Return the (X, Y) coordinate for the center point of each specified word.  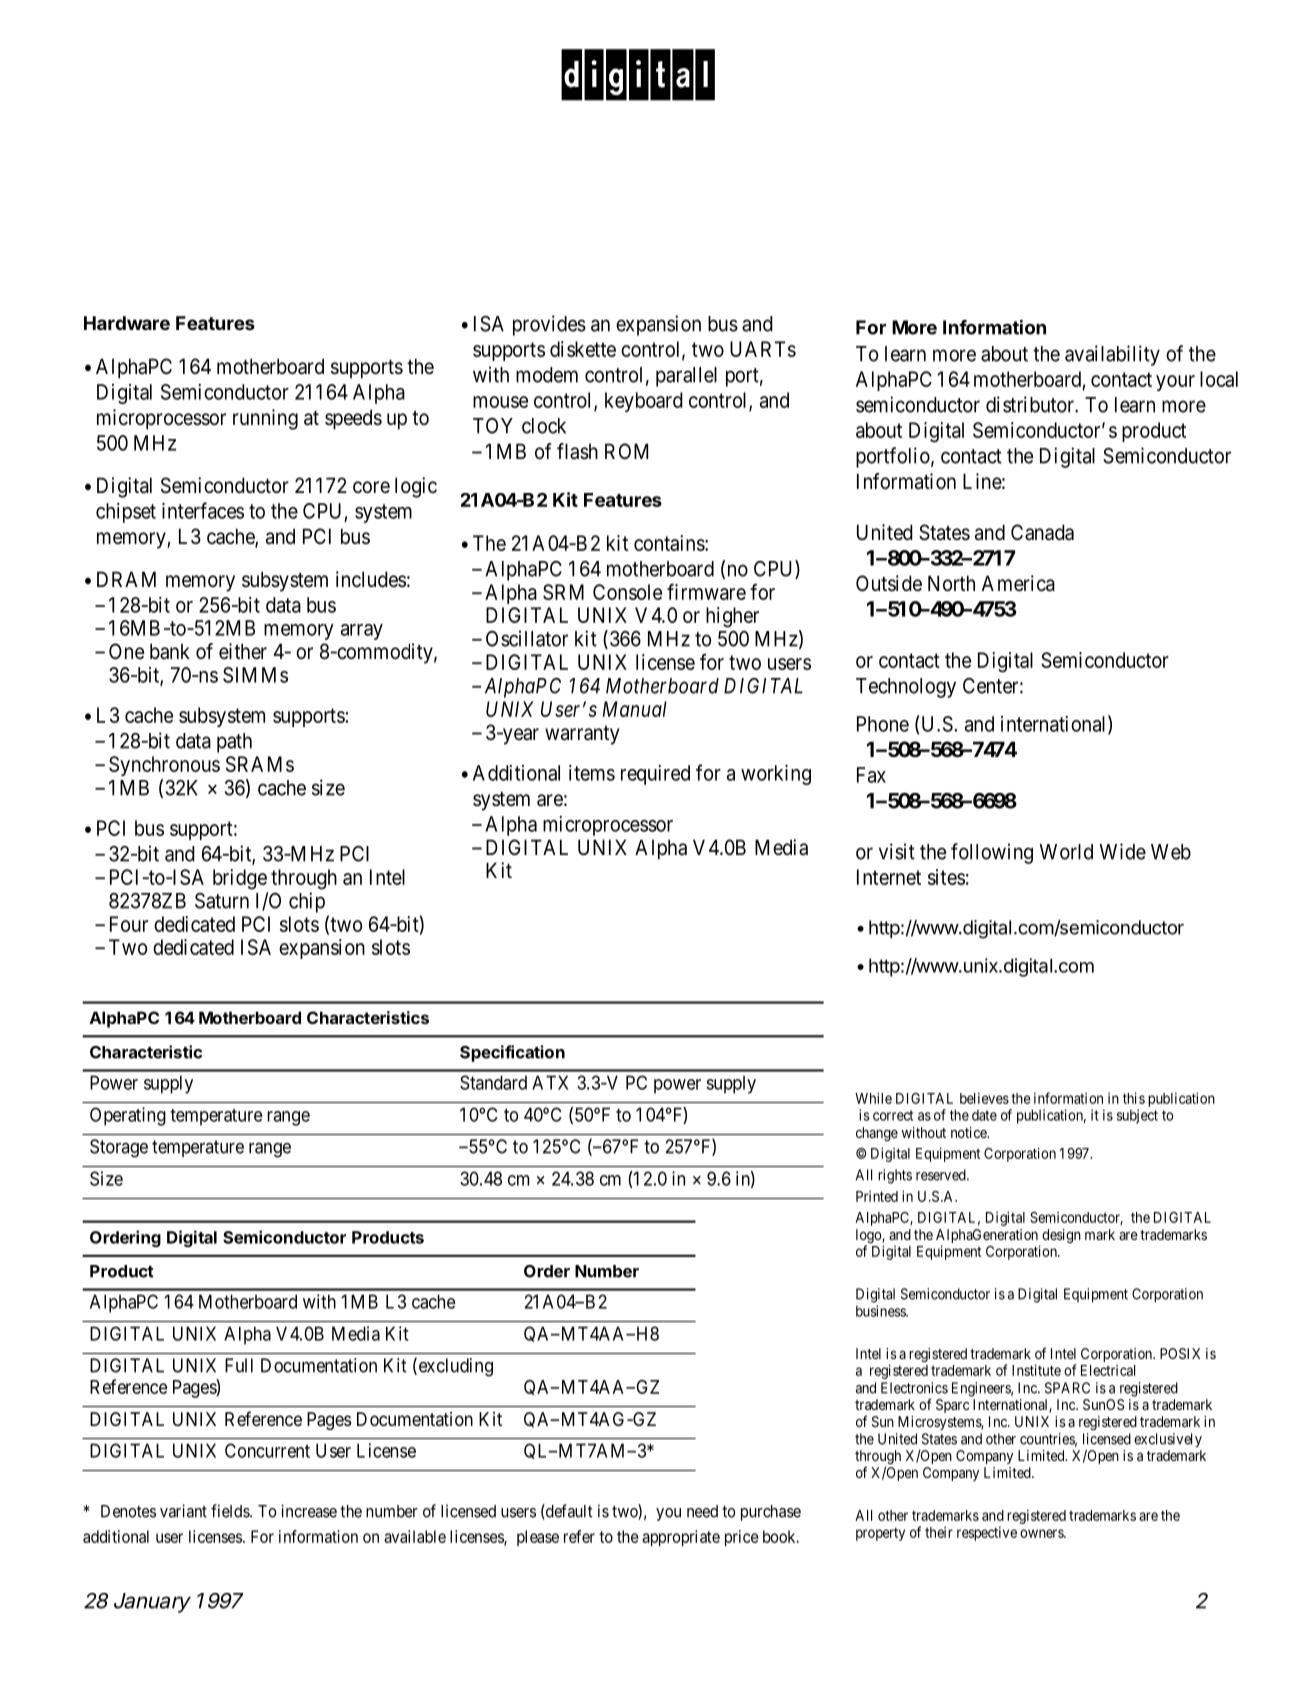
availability (1112, 355)
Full (239, 1365)
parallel (686, 377)
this (1134, 1098)
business (881, 1311)
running (265, 419)
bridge (240, 879)
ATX (550, 1082)
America (1018, 583)
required (655, 775)
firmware (706, 592)
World (1066, 852)
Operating (128, 1116)
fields (231, 1511)
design (1061, 1236)
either (243, 651)
